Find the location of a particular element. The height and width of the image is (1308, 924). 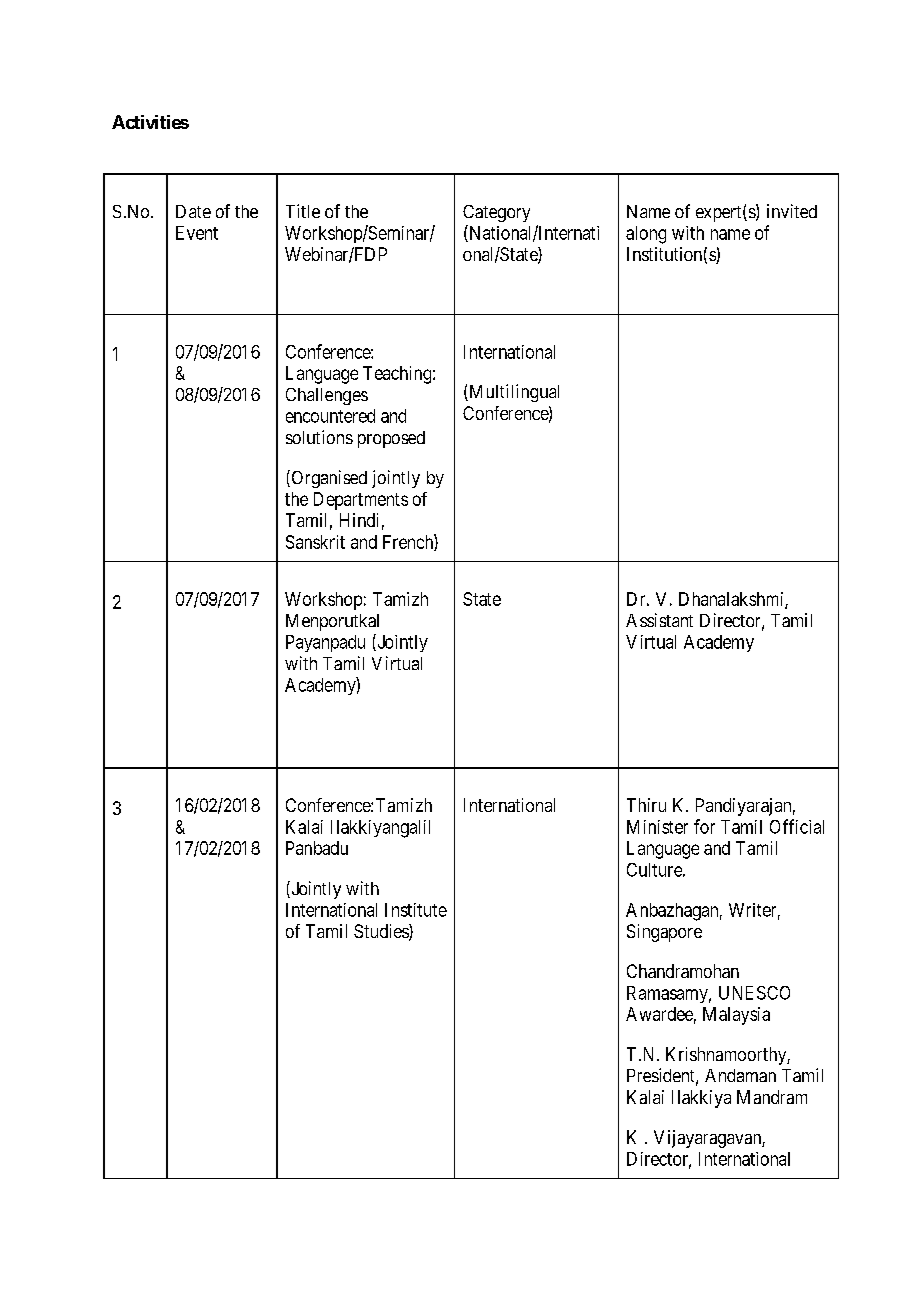

Institute is located at coordinates (416, 910).
